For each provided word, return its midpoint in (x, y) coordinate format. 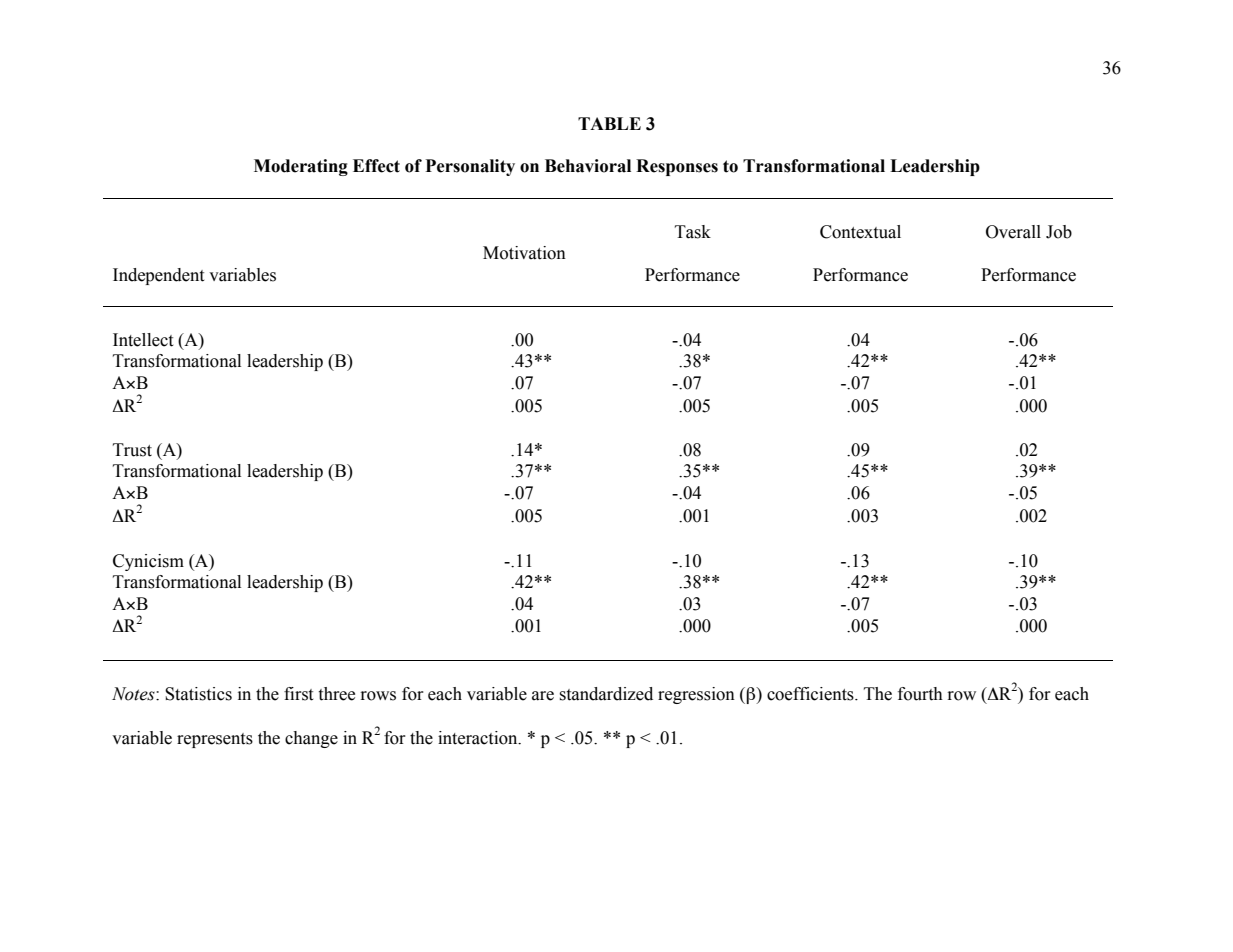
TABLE (609, 123)
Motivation (524, 253)
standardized (606, 694)
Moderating (301, 167)
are (543, 696)
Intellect (143, 340)
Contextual (860, 232)
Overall (1013, 232)
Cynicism (148, 562)
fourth (920, 694)
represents (215, 740)
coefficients (811, 694)
